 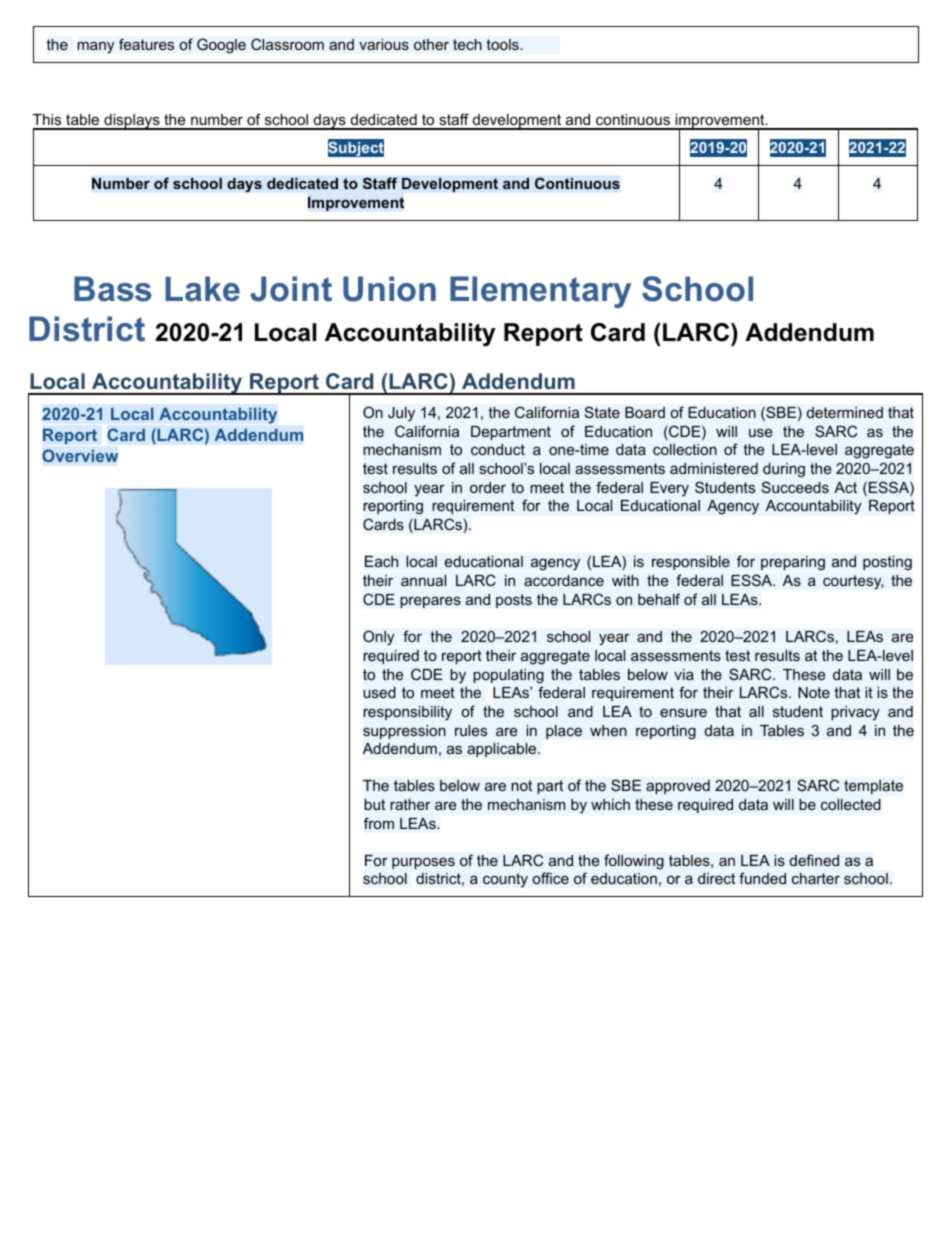 I want to click on defined, so click(x=814, y=860).
